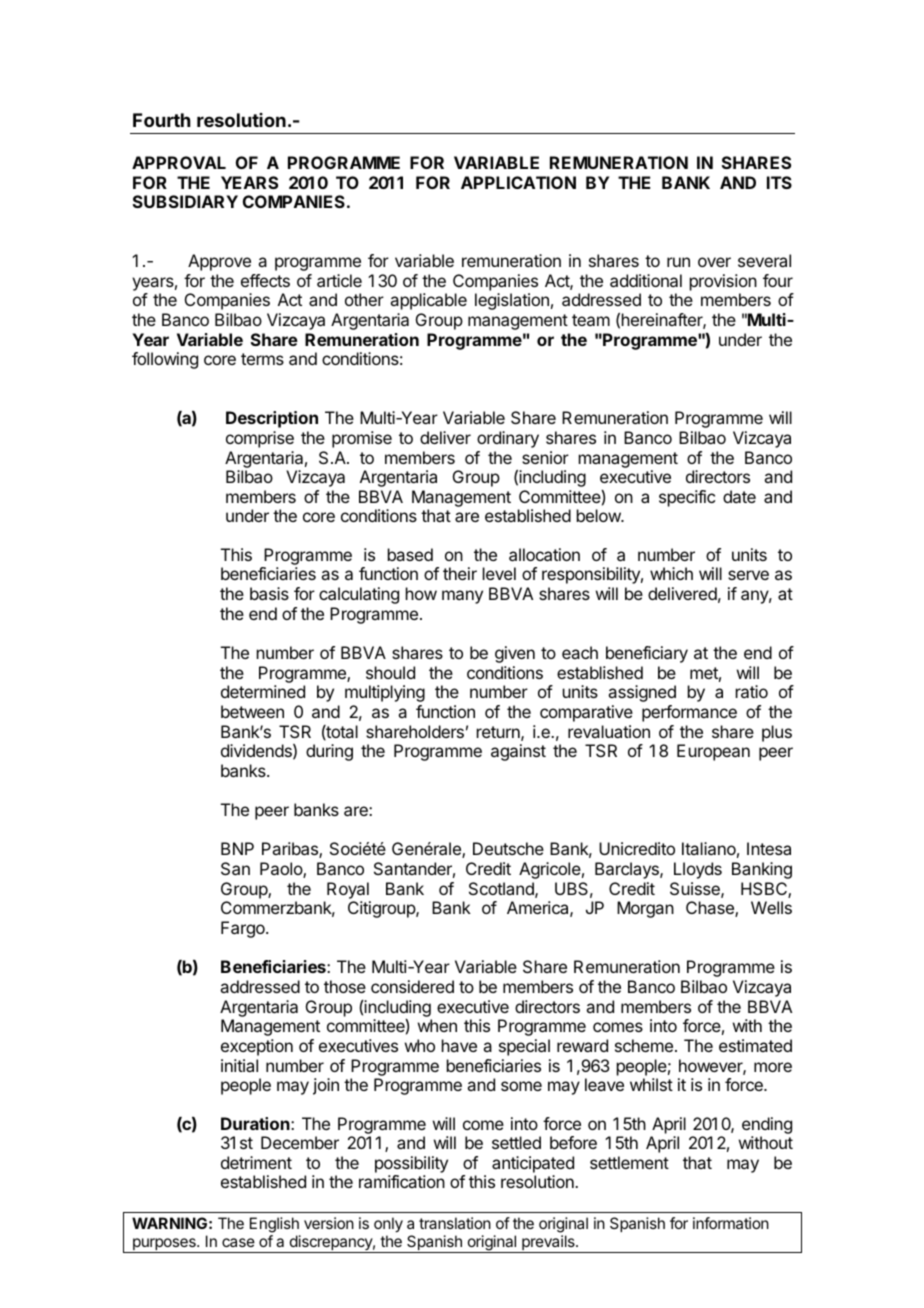 Image resolution: width=924 pixels, height=1308 pixels. Describe the element at coordinates (731, 1223) in the screenshot. I see `information` at that location.
